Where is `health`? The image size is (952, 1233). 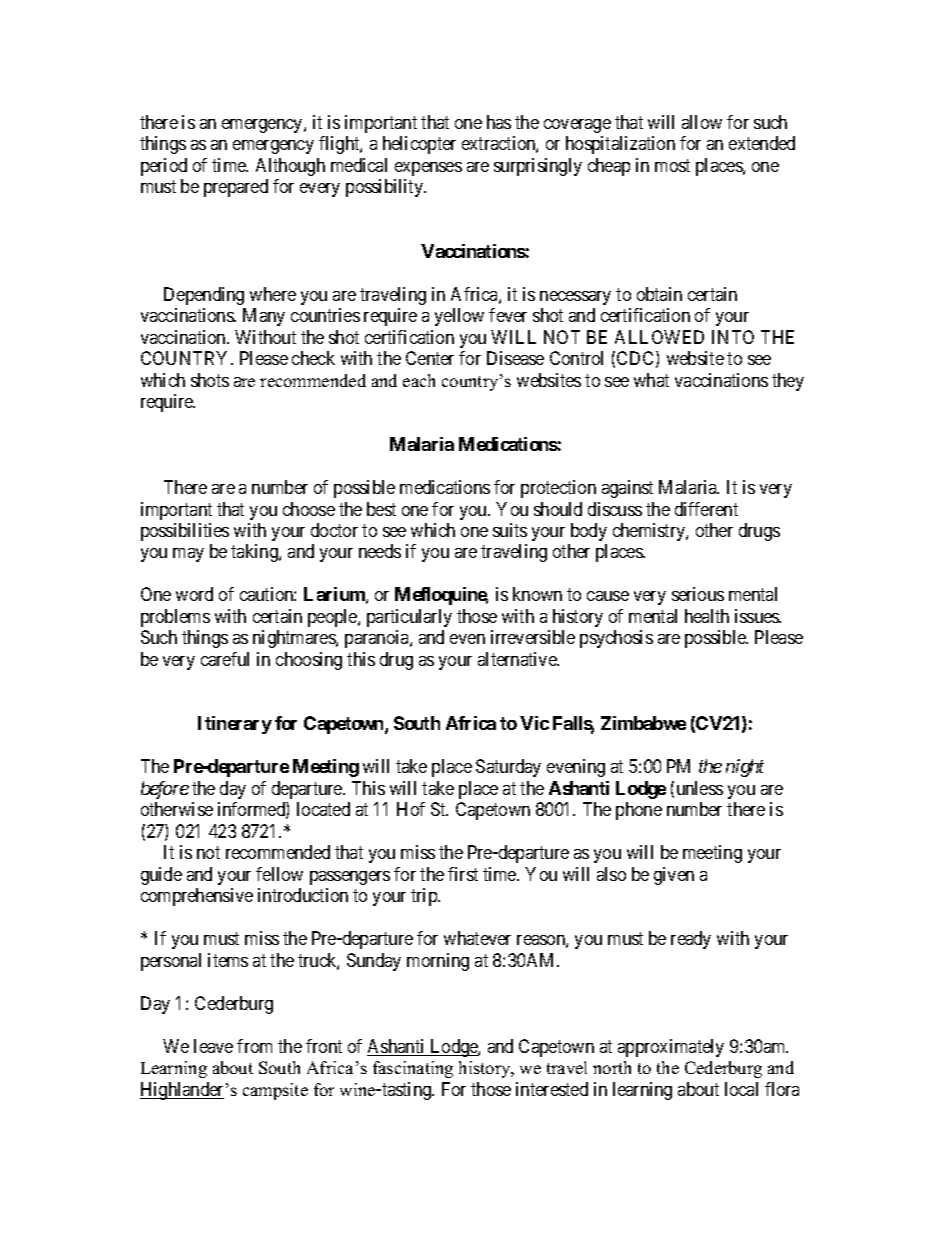
health is located at coordinates (707, 616).
